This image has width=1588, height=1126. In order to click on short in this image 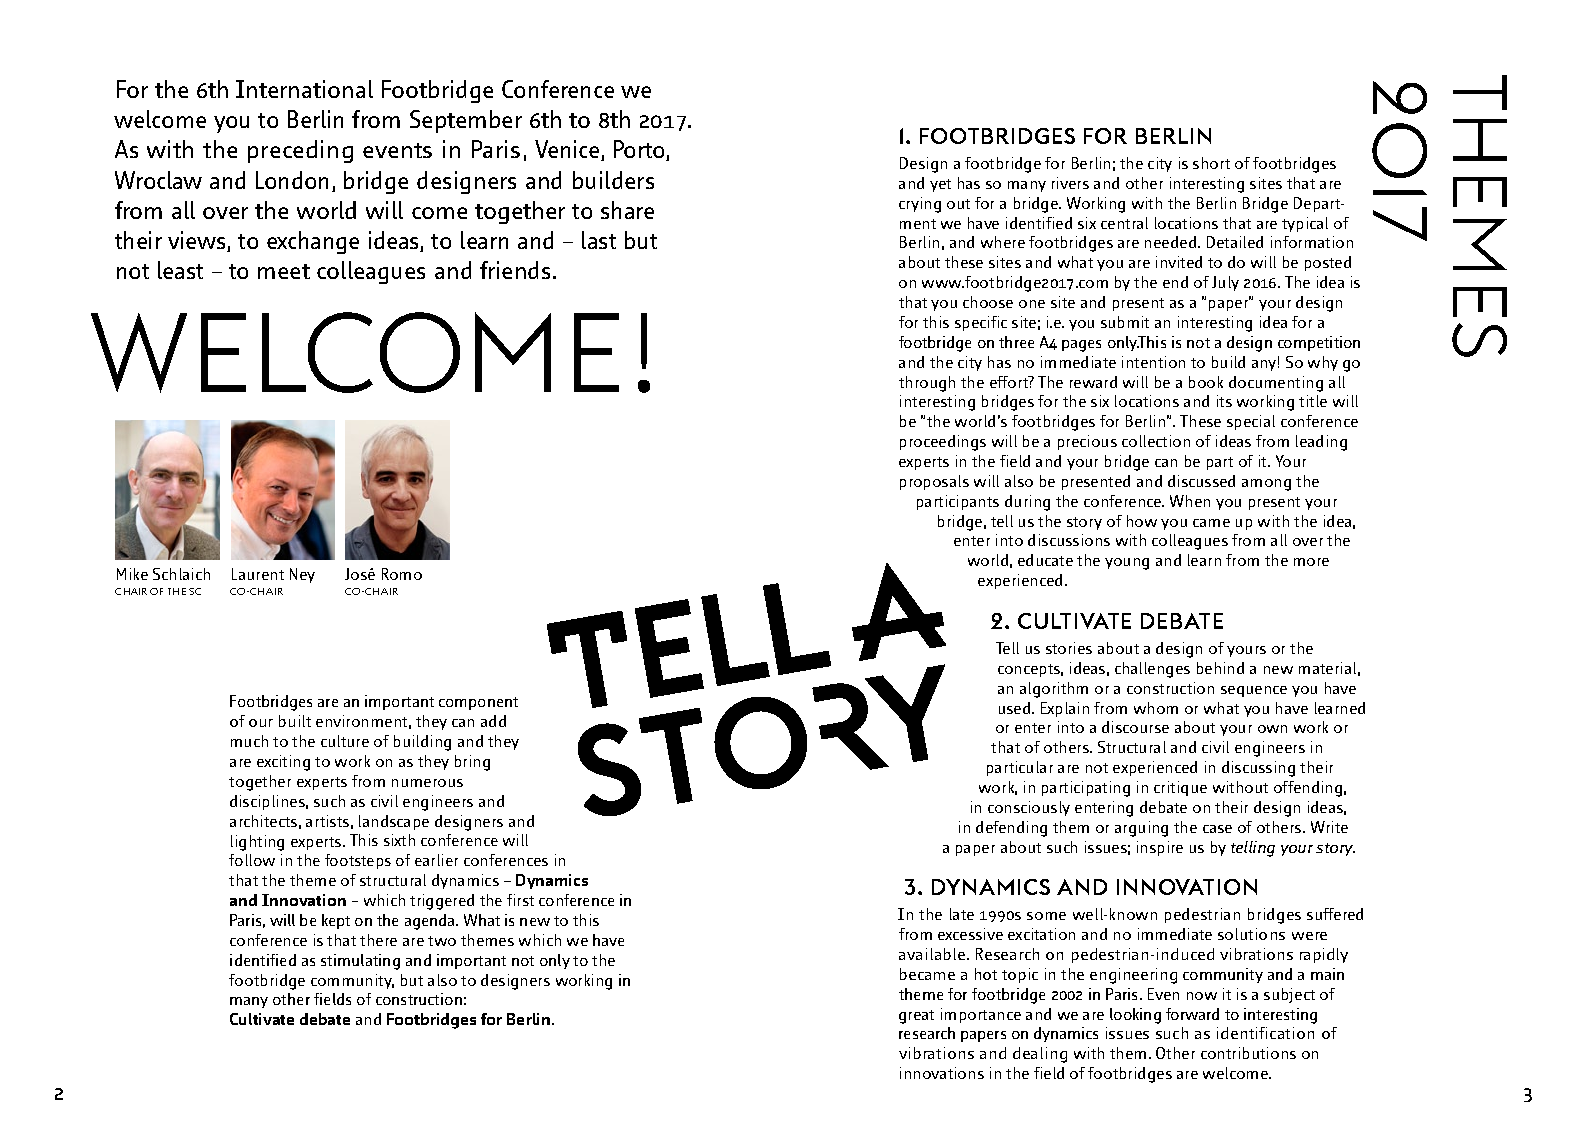, I will do `click(1211, 163)`.
